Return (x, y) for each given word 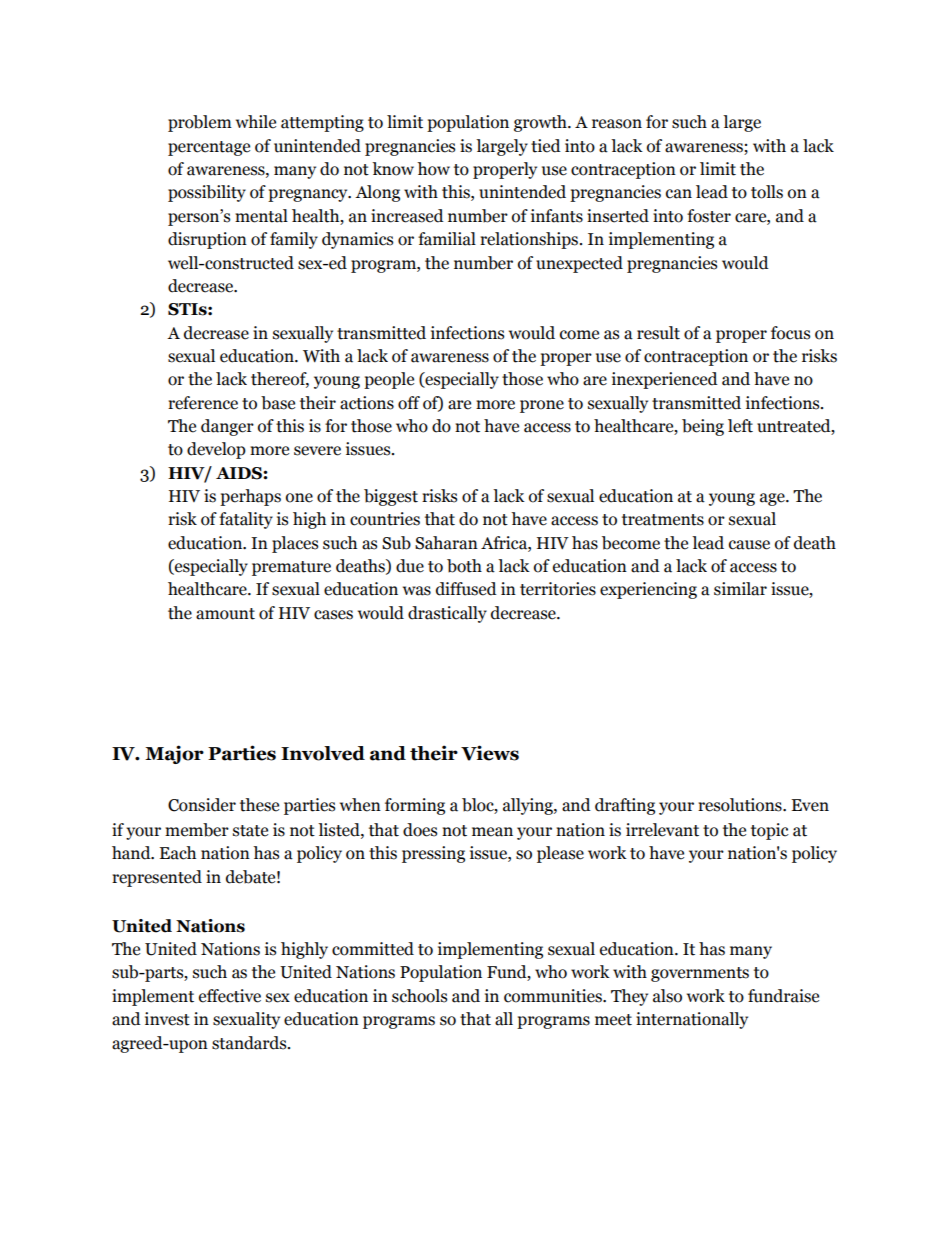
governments (700, 974)
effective (230, 996)
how (433, 169)
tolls (767, 192)
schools (419, 996)
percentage (209, 148)
